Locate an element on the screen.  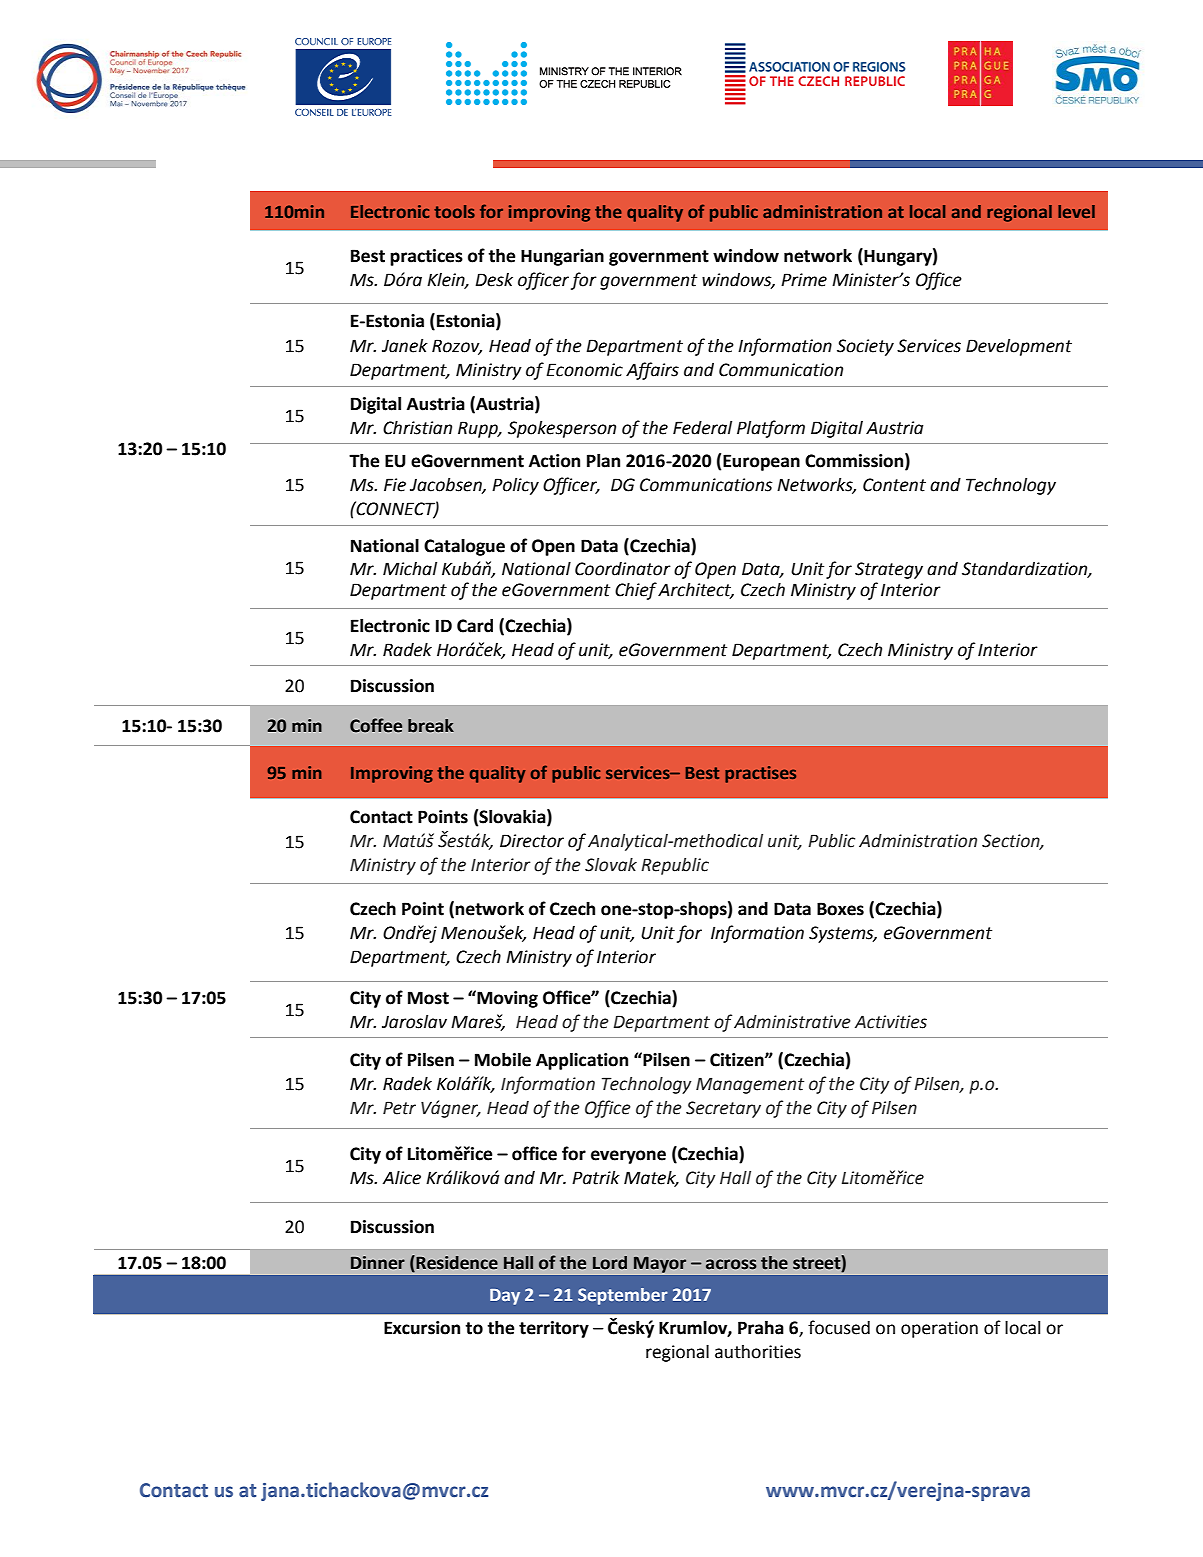
Strategy is located at coordinates (889, 570).
